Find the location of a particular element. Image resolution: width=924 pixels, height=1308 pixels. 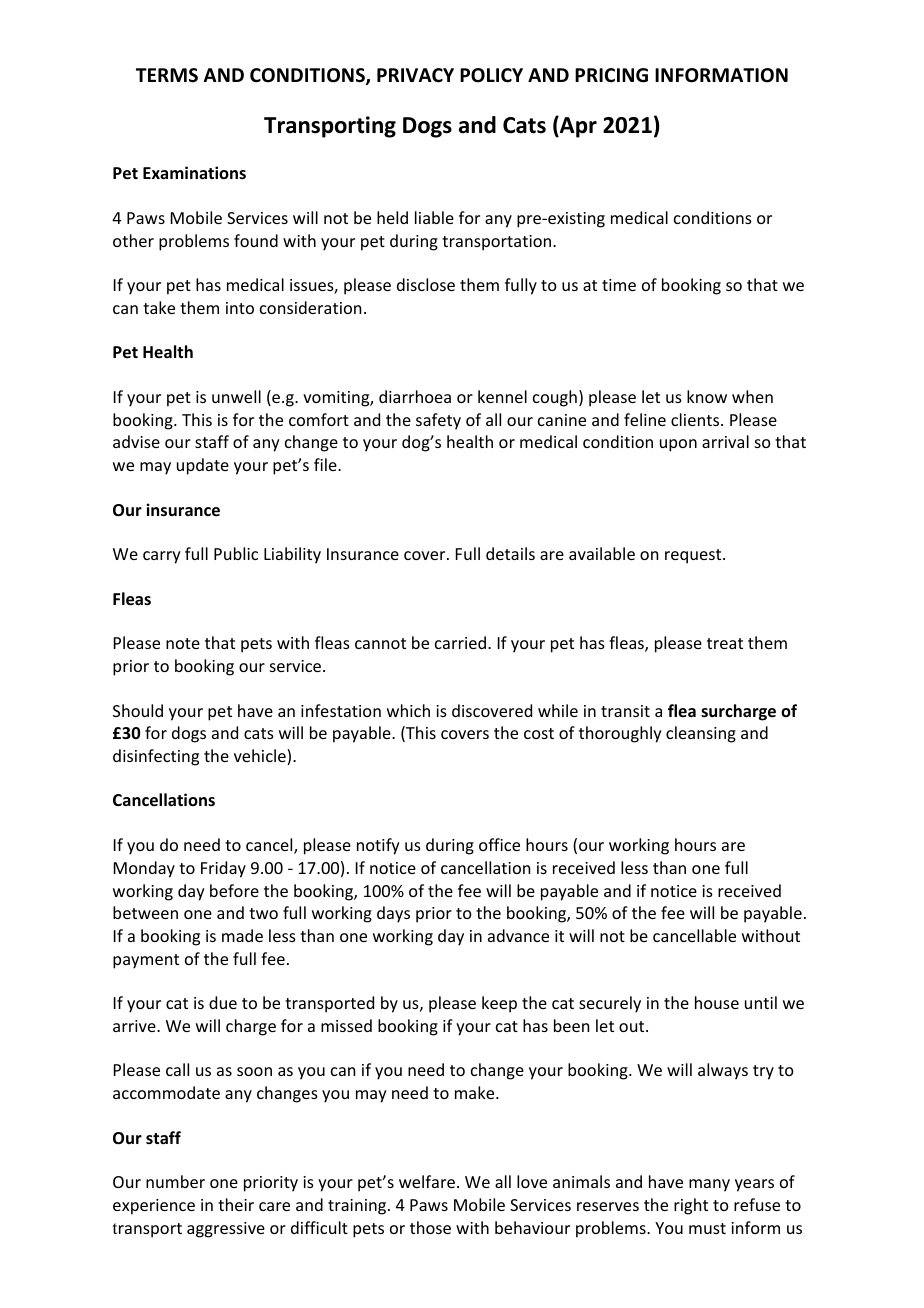

into is located at coordinates (240, 308).
